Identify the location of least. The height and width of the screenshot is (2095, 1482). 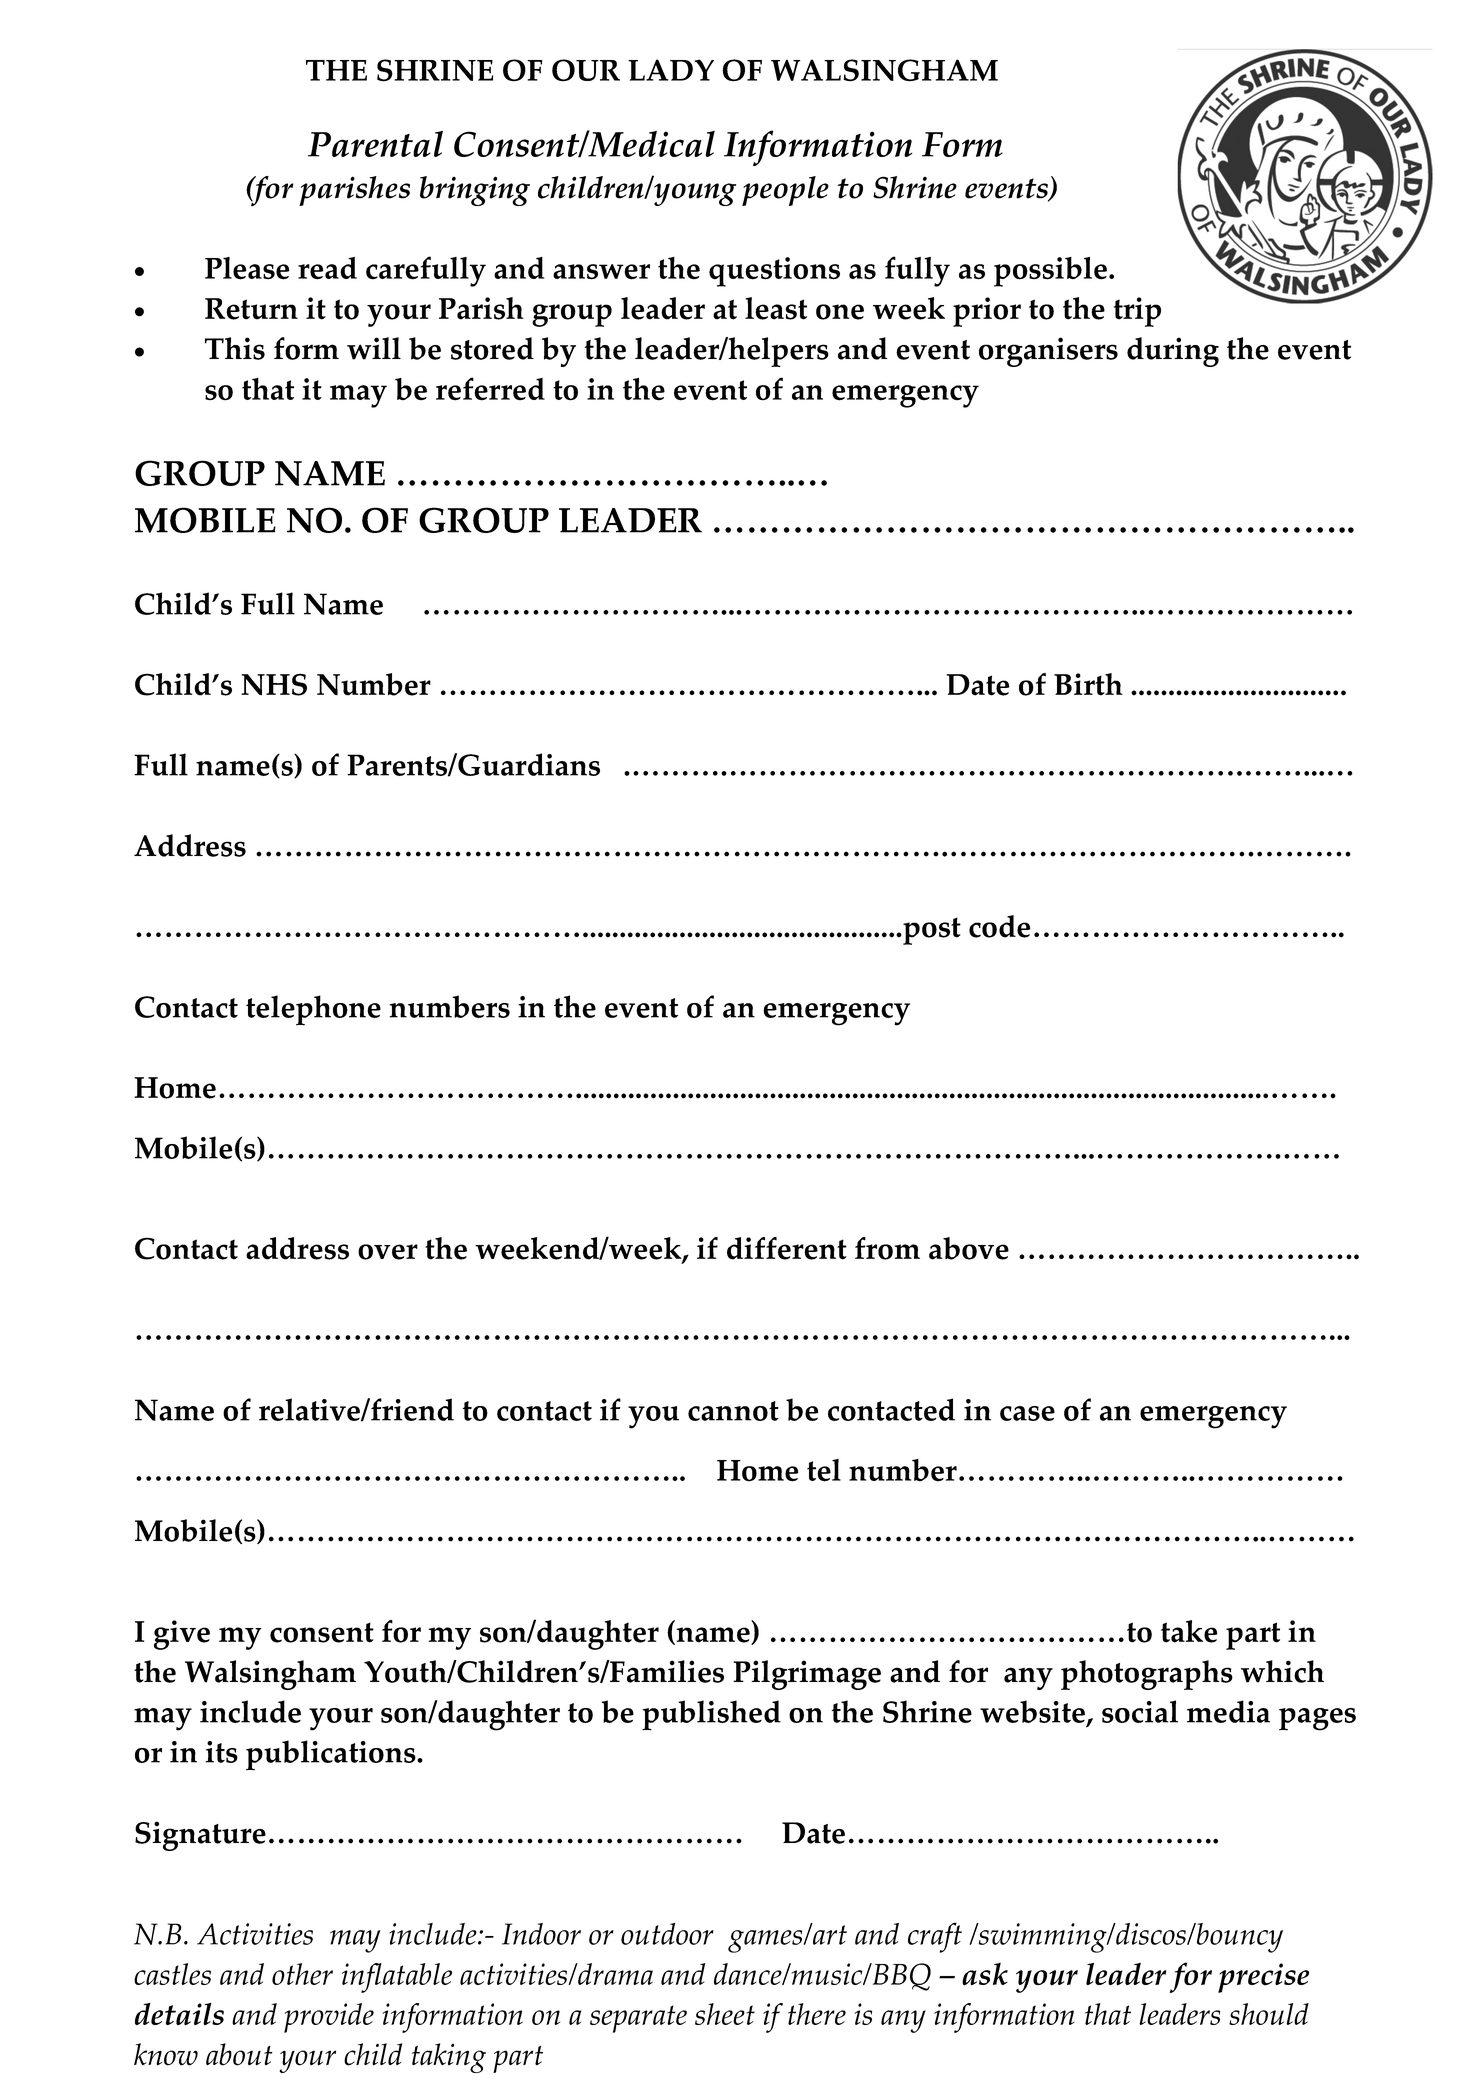
(776, 308).
